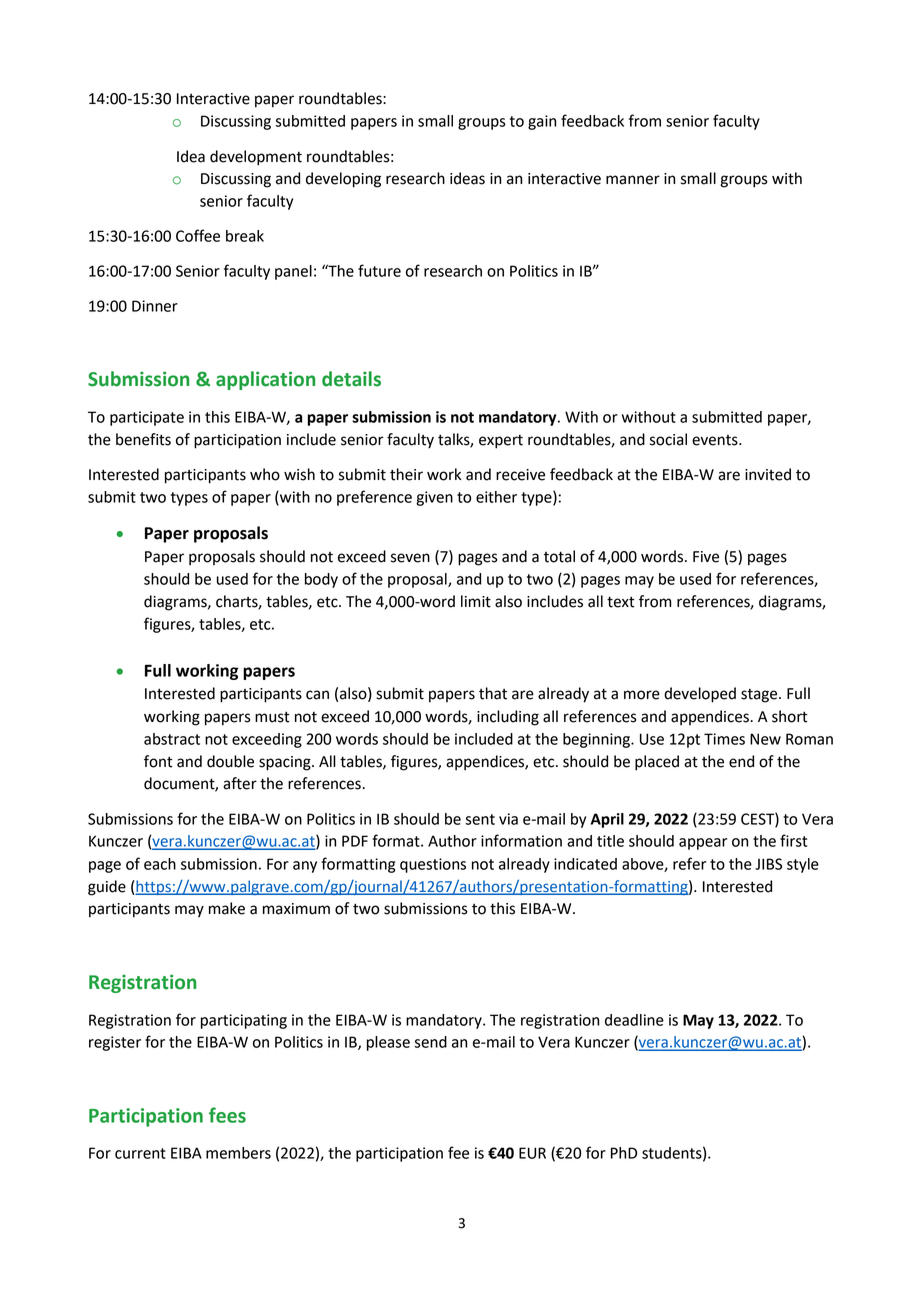  Describe the element at coordinates (147, 418) in the screenshot. I see `participate` at that location.
